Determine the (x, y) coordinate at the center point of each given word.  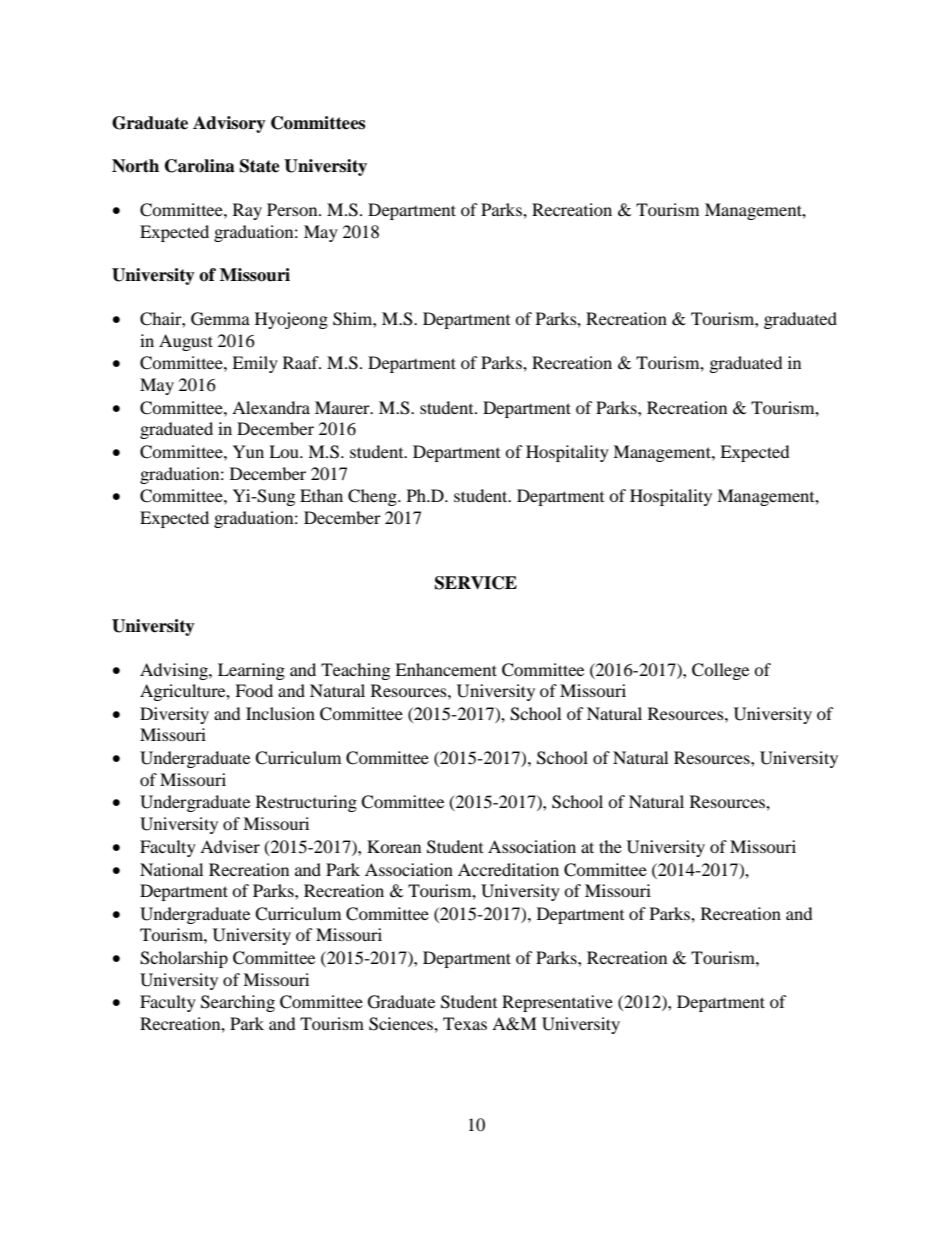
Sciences (402, 1024)
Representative (557, 1003)
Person (293, 209)
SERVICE (476, 583)
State (260, 166)
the (610, 846)
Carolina (200, 166)
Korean (394, 846)
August (186, 342)
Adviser (230, 846)
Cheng (373, 497)
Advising (175, 671)
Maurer (343, 407)
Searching (238, 1003)
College (720, 671)
